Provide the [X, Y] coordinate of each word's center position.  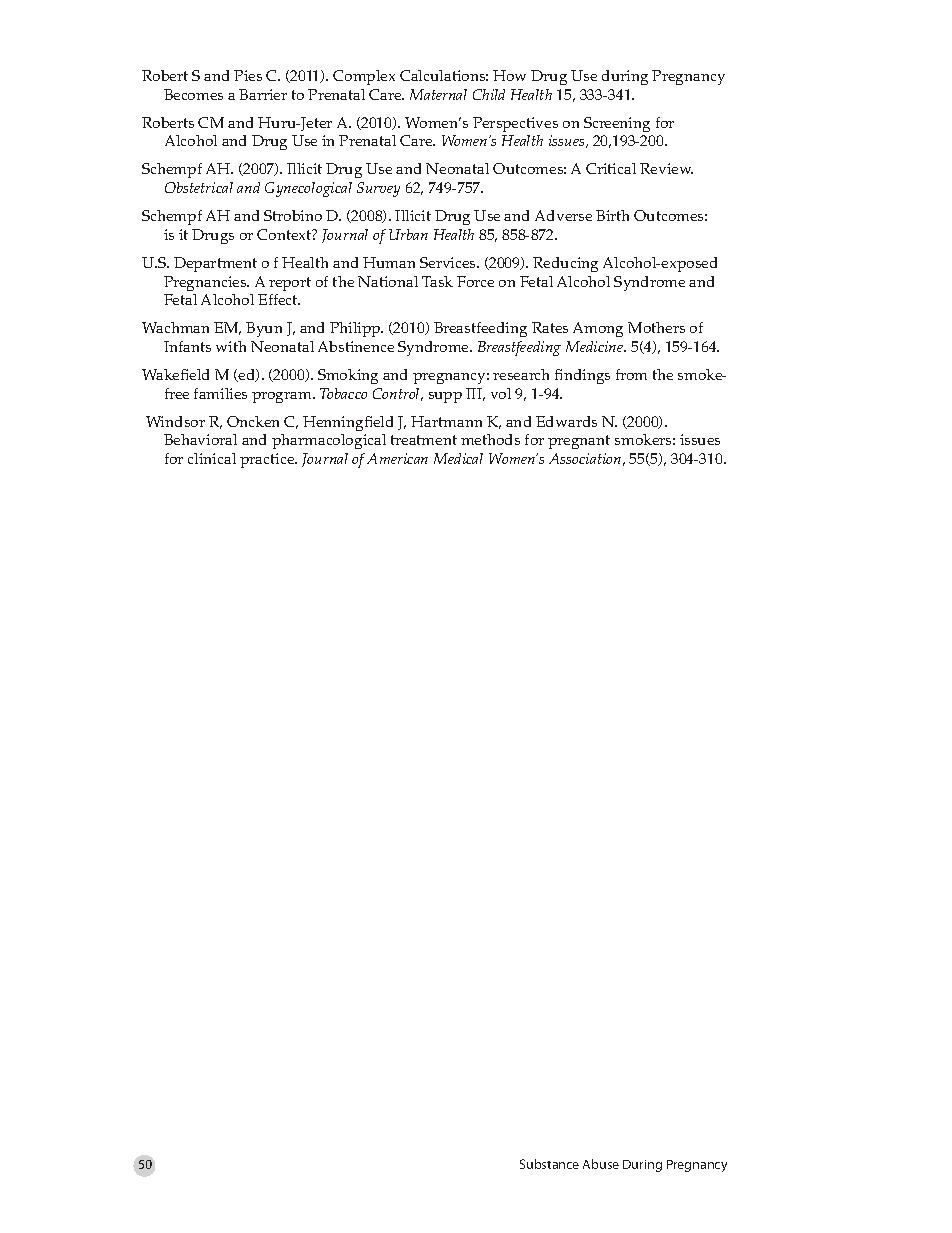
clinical [212, 458]
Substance [549, 1164]
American [397, 458]
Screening [617, 124]
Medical [458, 458]
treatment [424, 440]
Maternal [438, 94]
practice [268, 460]
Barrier [263, 94]
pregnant [579, 442]
